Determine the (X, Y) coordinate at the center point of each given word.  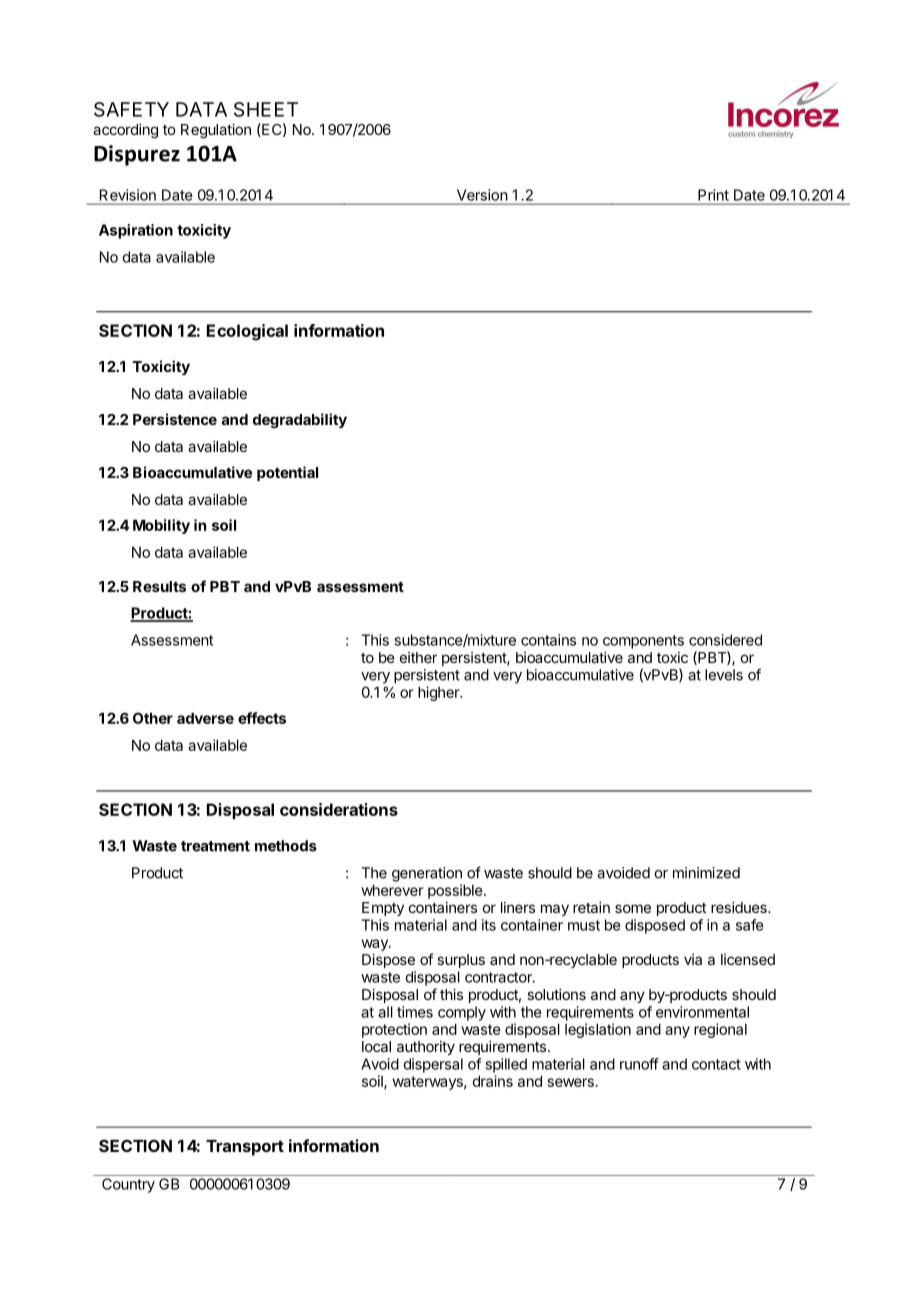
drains (492, 1081)
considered (725, 640)
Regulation (216, 131)
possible (456, 891)
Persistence (175, 419)
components (643, 642)
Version (482, 195)
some (633, 908)
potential (287, 473)
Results (159, 586)
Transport (245, 1148)
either (418, 657)
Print (713, 195)
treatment (215, 846)
